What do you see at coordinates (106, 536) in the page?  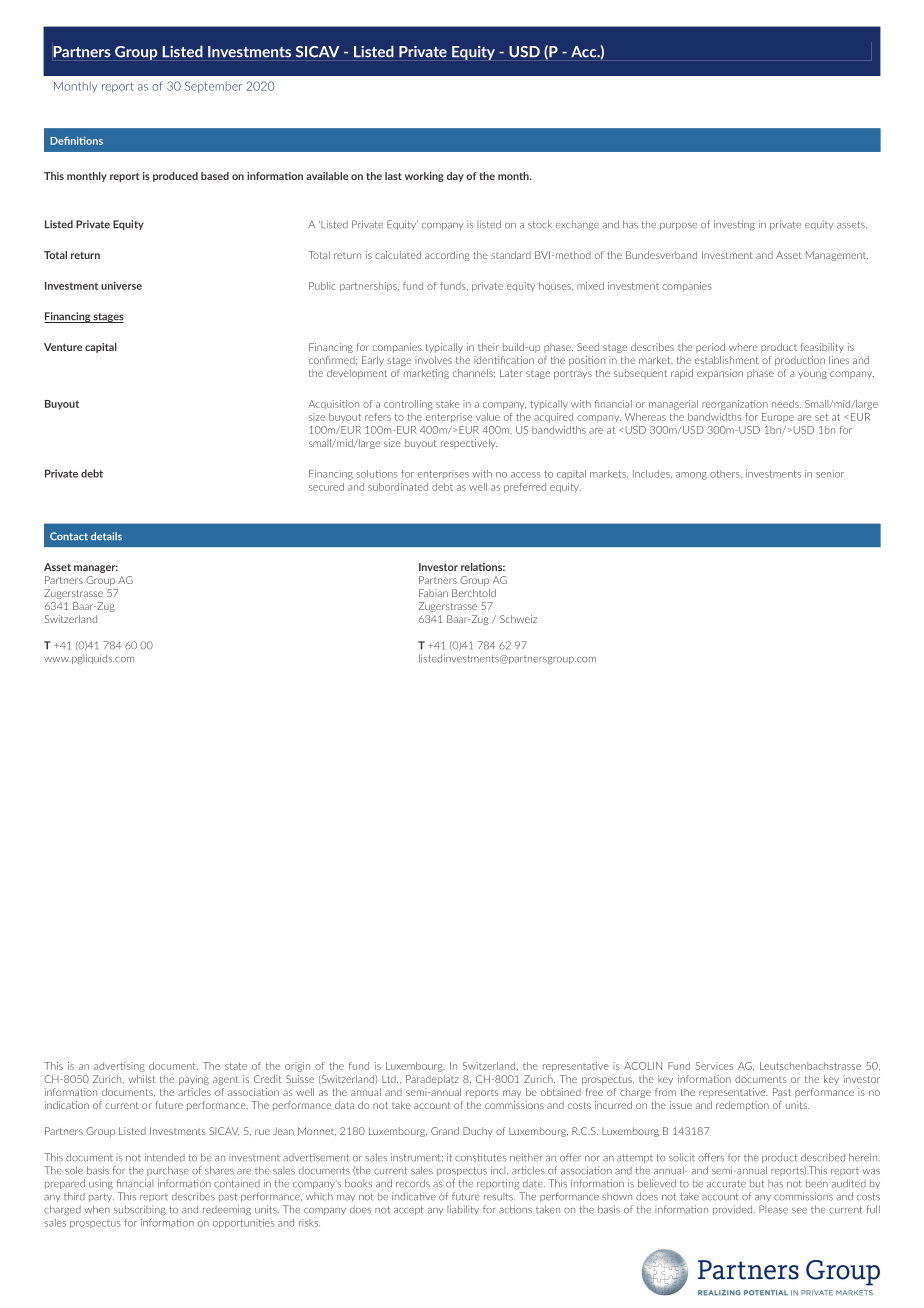 I see `details` at bounding box center [106, 536].
